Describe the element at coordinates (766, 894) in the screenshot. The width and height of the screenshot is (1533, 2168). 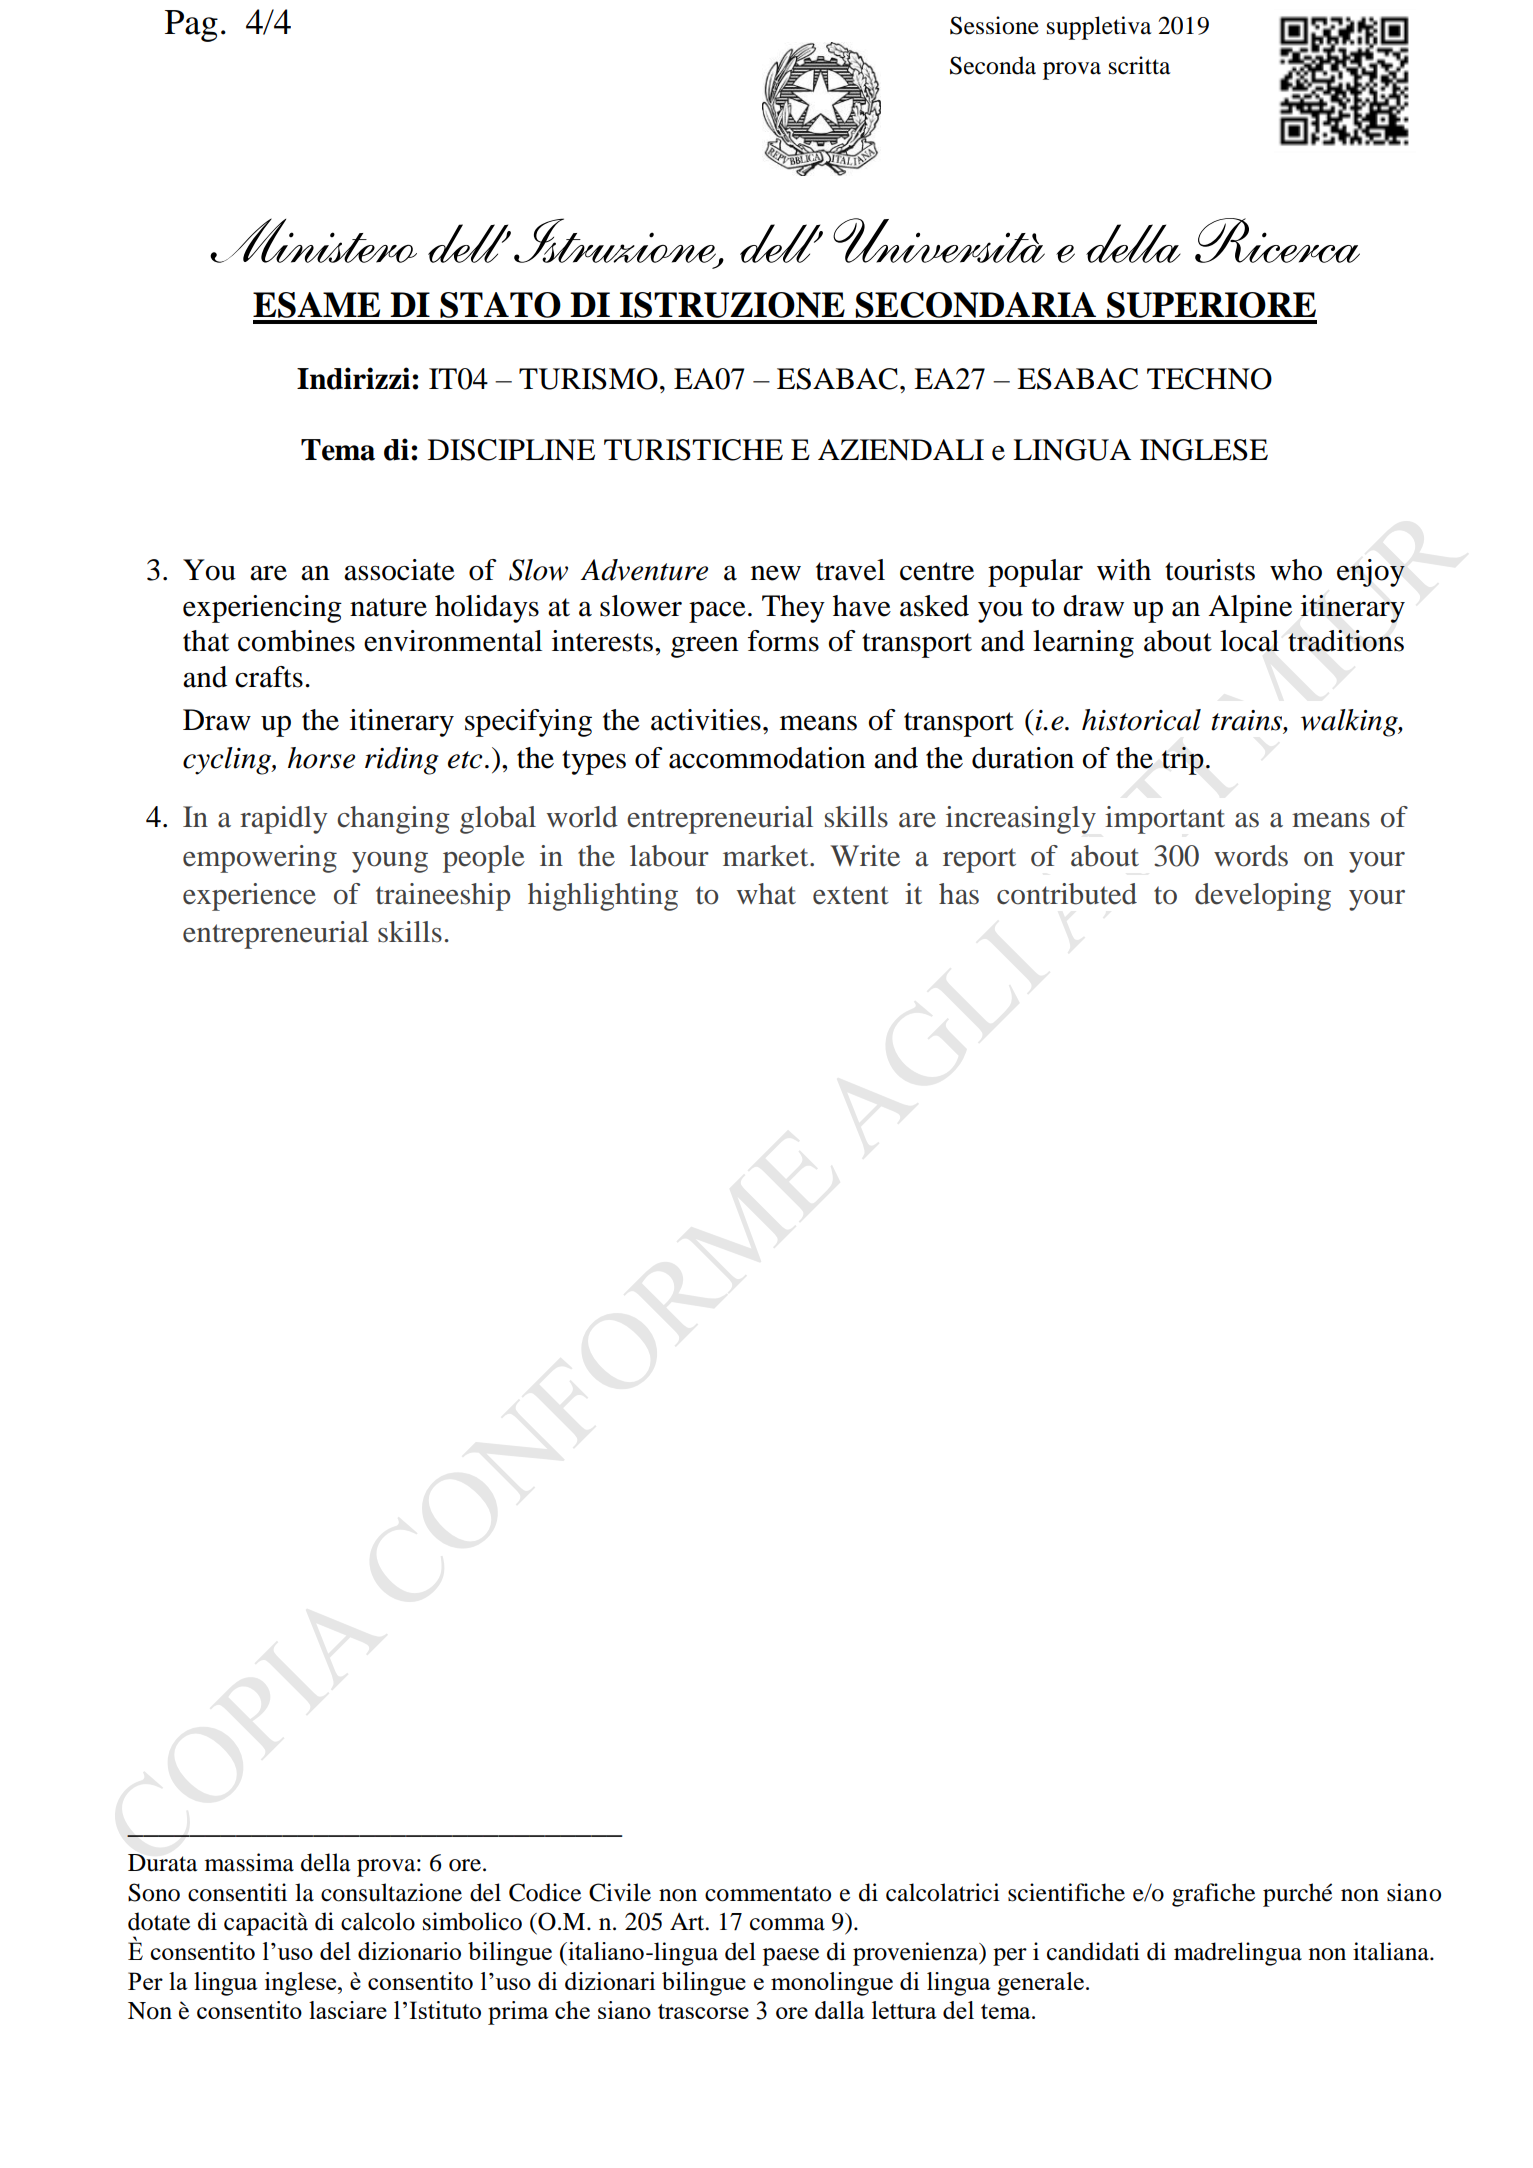
I see `what` at that location.
